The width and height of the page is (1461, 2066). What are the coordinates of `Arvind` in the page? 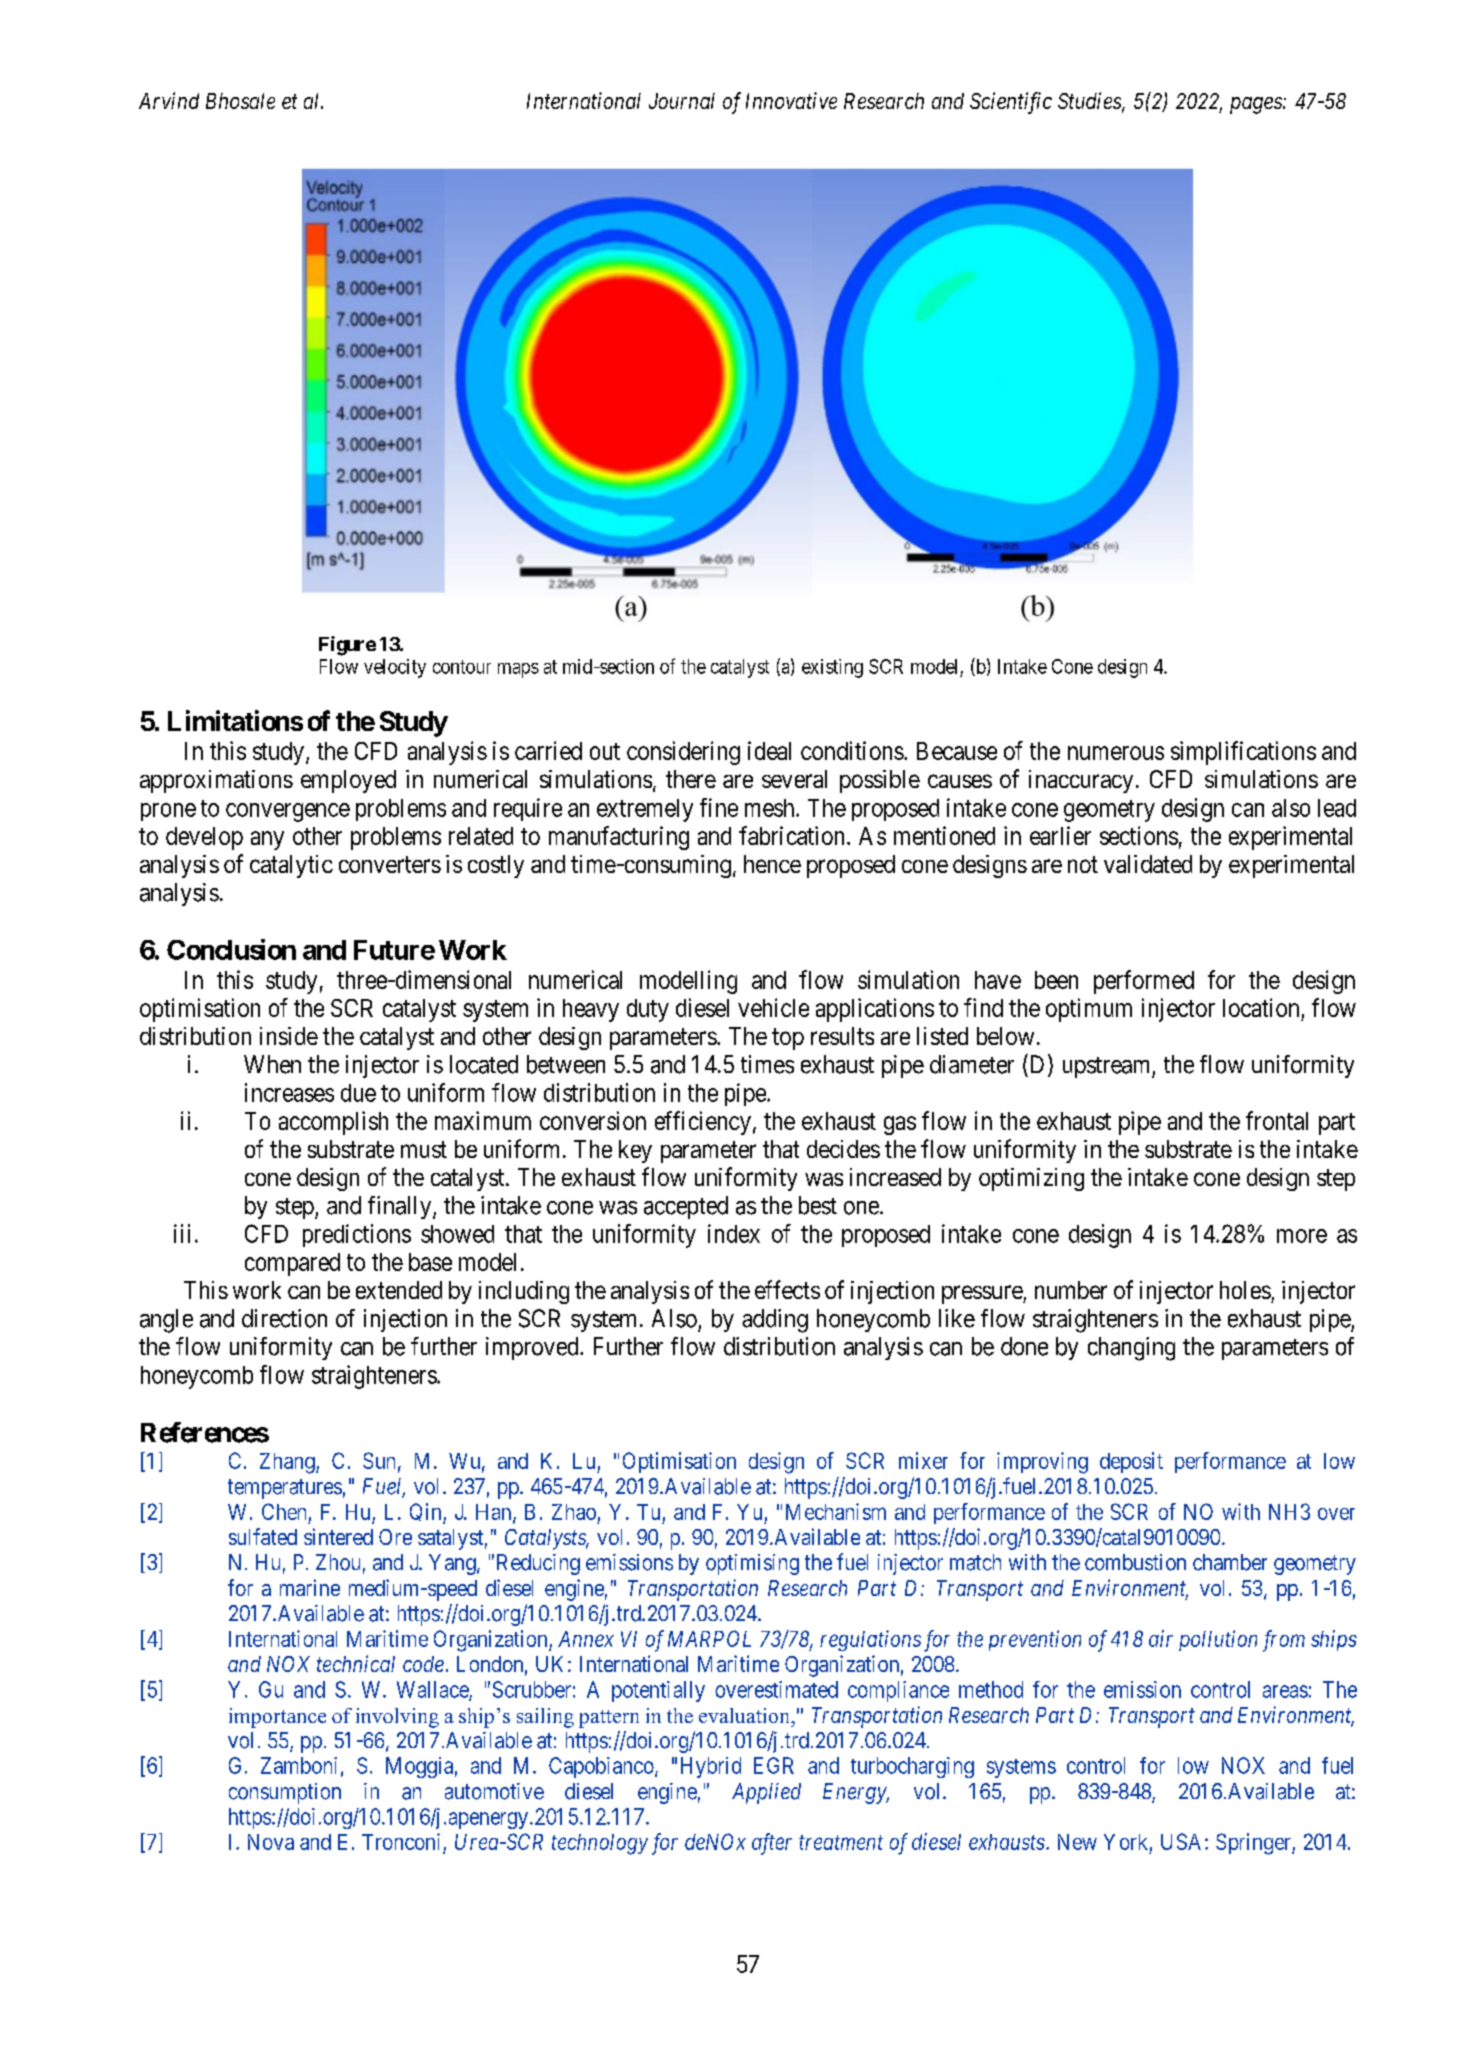 It's located at (169, 100).
